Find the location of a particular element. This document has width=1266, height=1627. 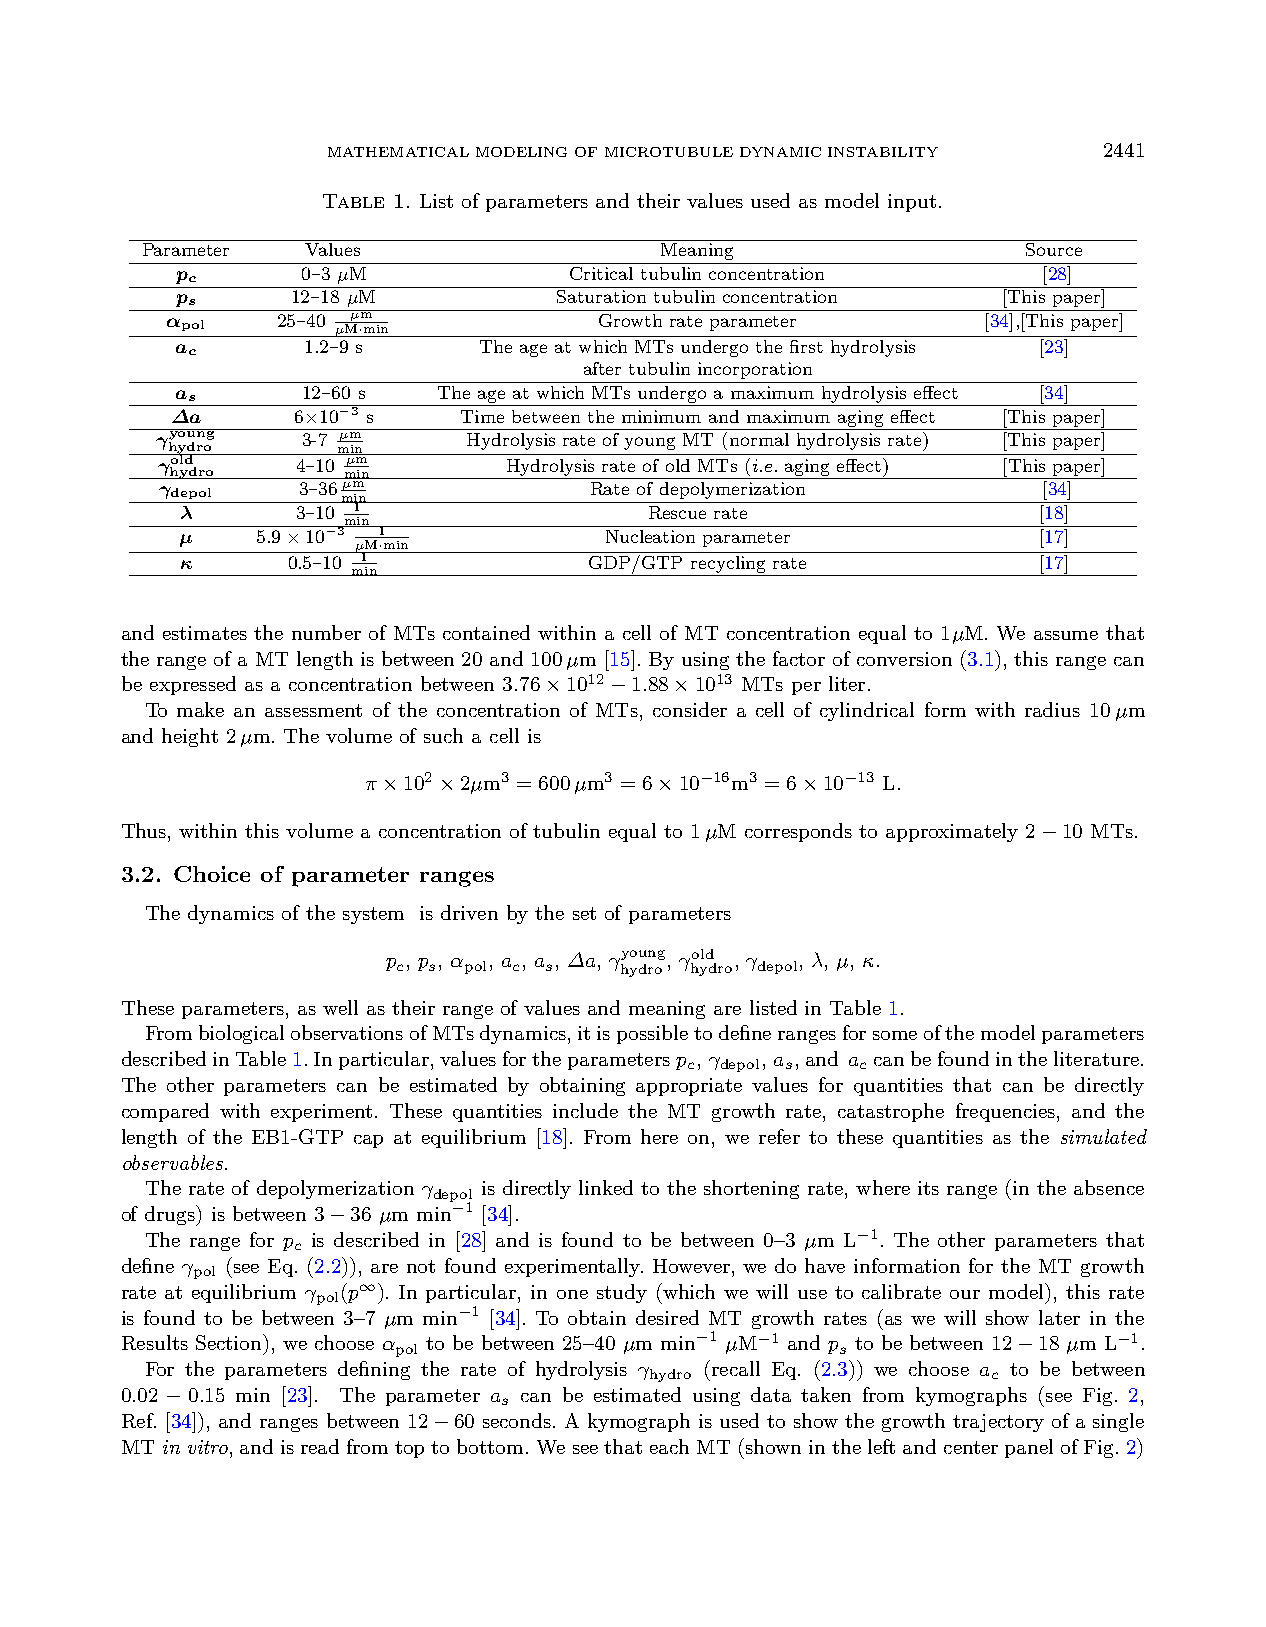

minimum is located at coordinates (661, 416).
